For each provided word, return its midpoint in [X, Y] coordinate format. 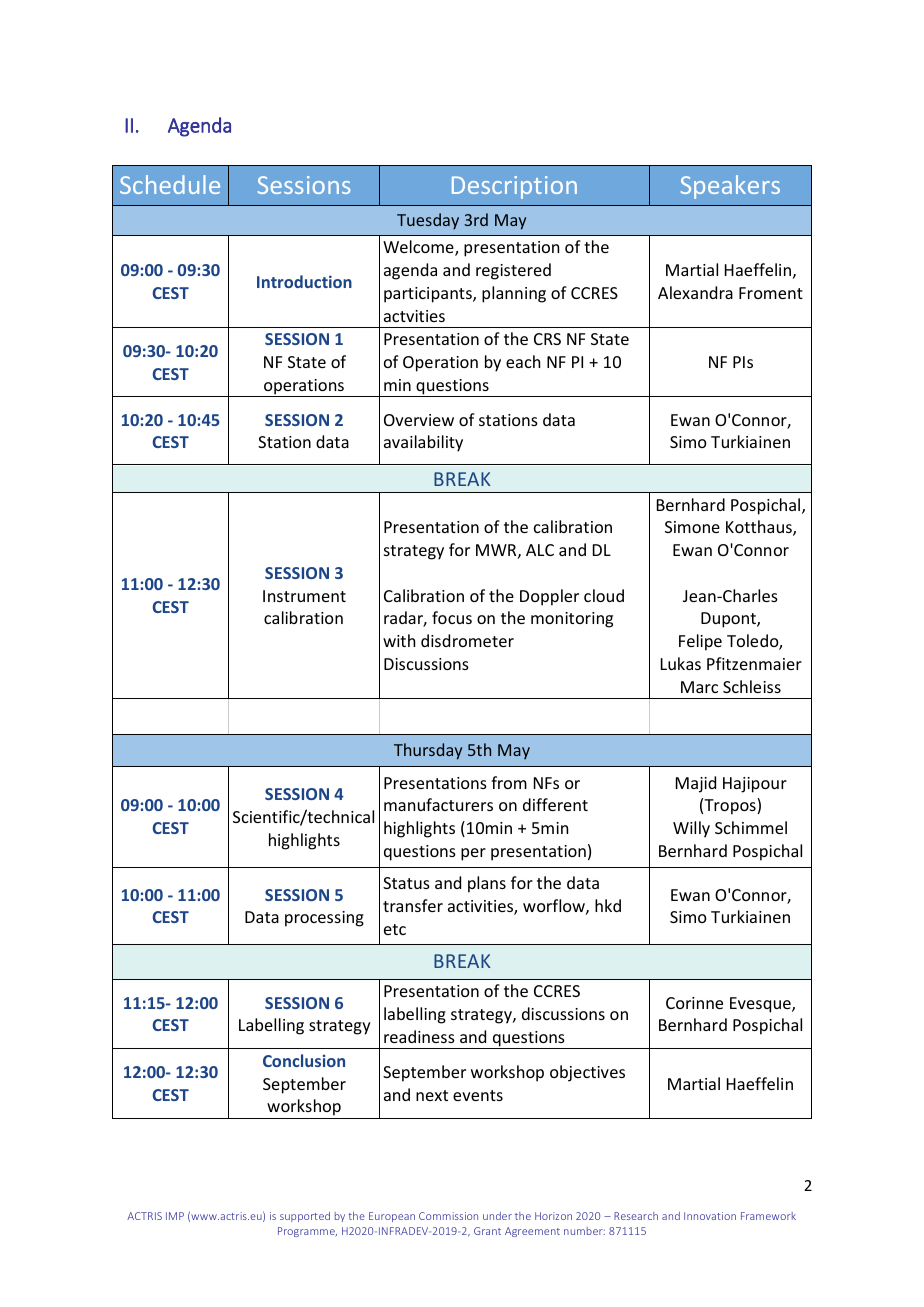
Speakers [730, 187]
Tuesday [428, 221]
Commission [448, 1216]
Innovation [710, 1216]
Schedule [170, 184]
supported [305, 1217]
